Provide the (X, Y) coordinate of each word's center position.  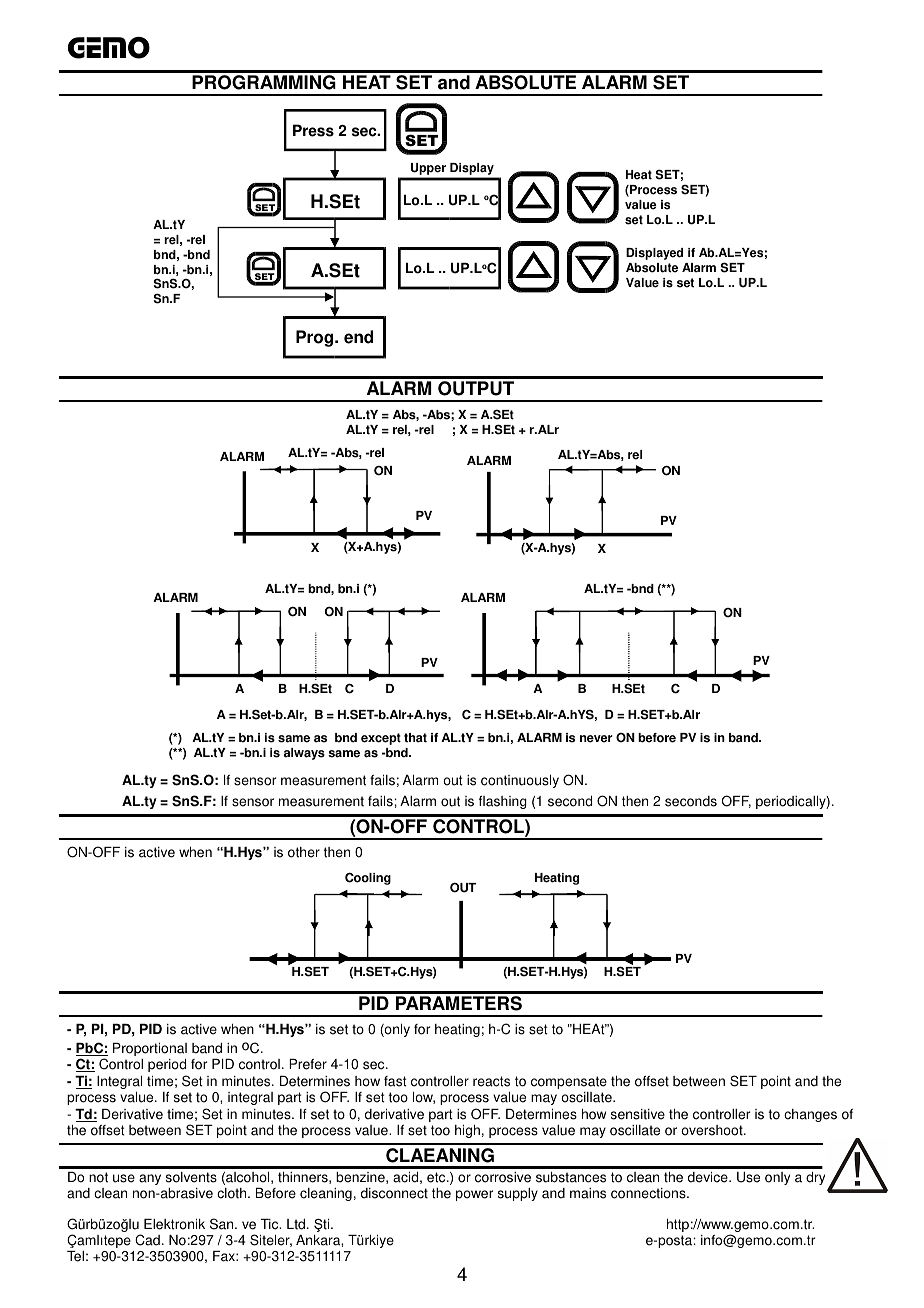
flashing (503, 802)
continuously (520, 781)
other (304, 852)
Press (313, 130)
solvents (191, 1177)
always (304, 754)
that (415, 738)
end (358, 337)
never (596, 739)
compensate (569, 1082)
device (709, 1177)
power (474, 1195)
